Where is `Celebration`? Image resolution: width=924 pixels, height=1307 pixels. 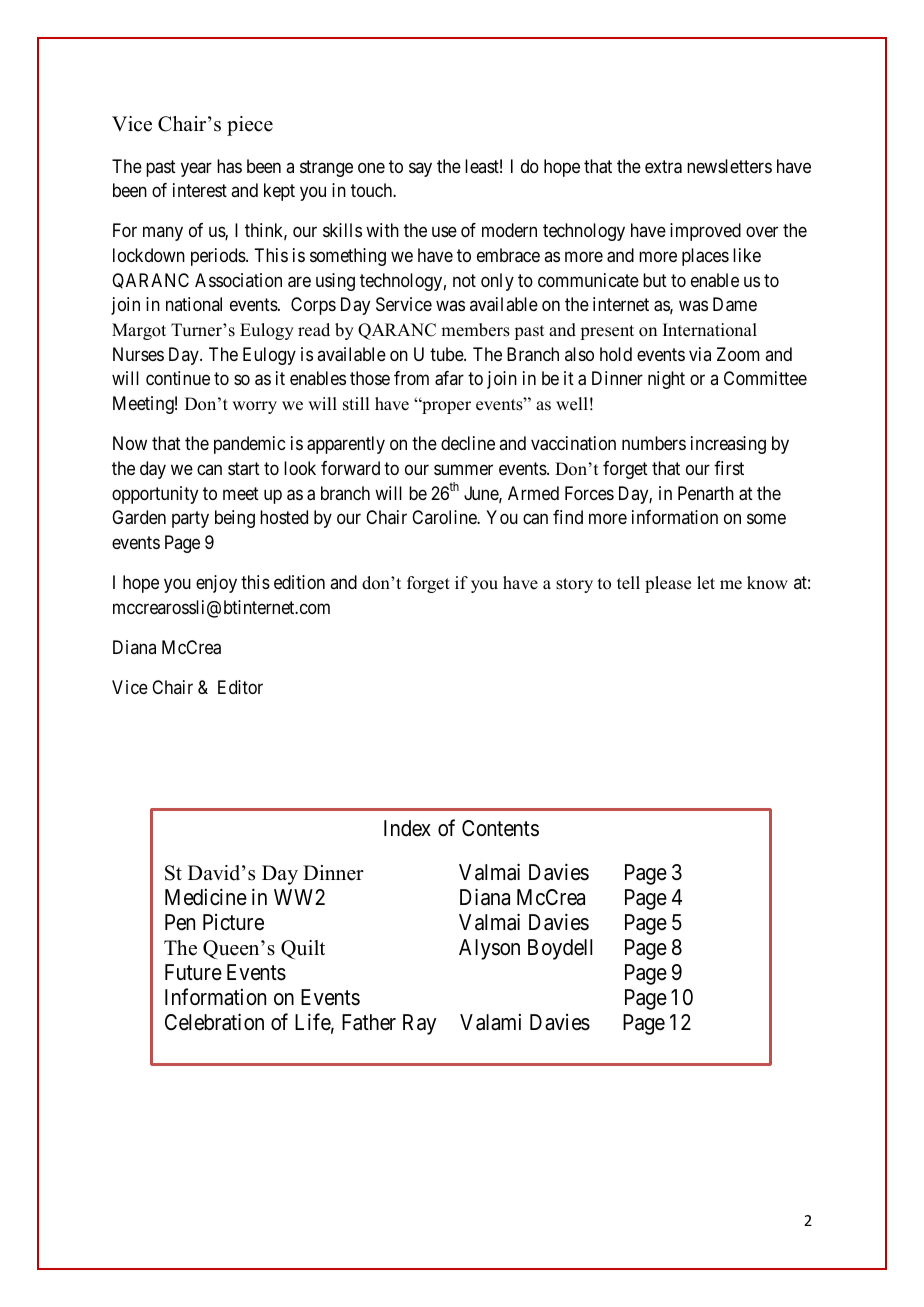
Celebration is located at coordinates (214, 1022).
